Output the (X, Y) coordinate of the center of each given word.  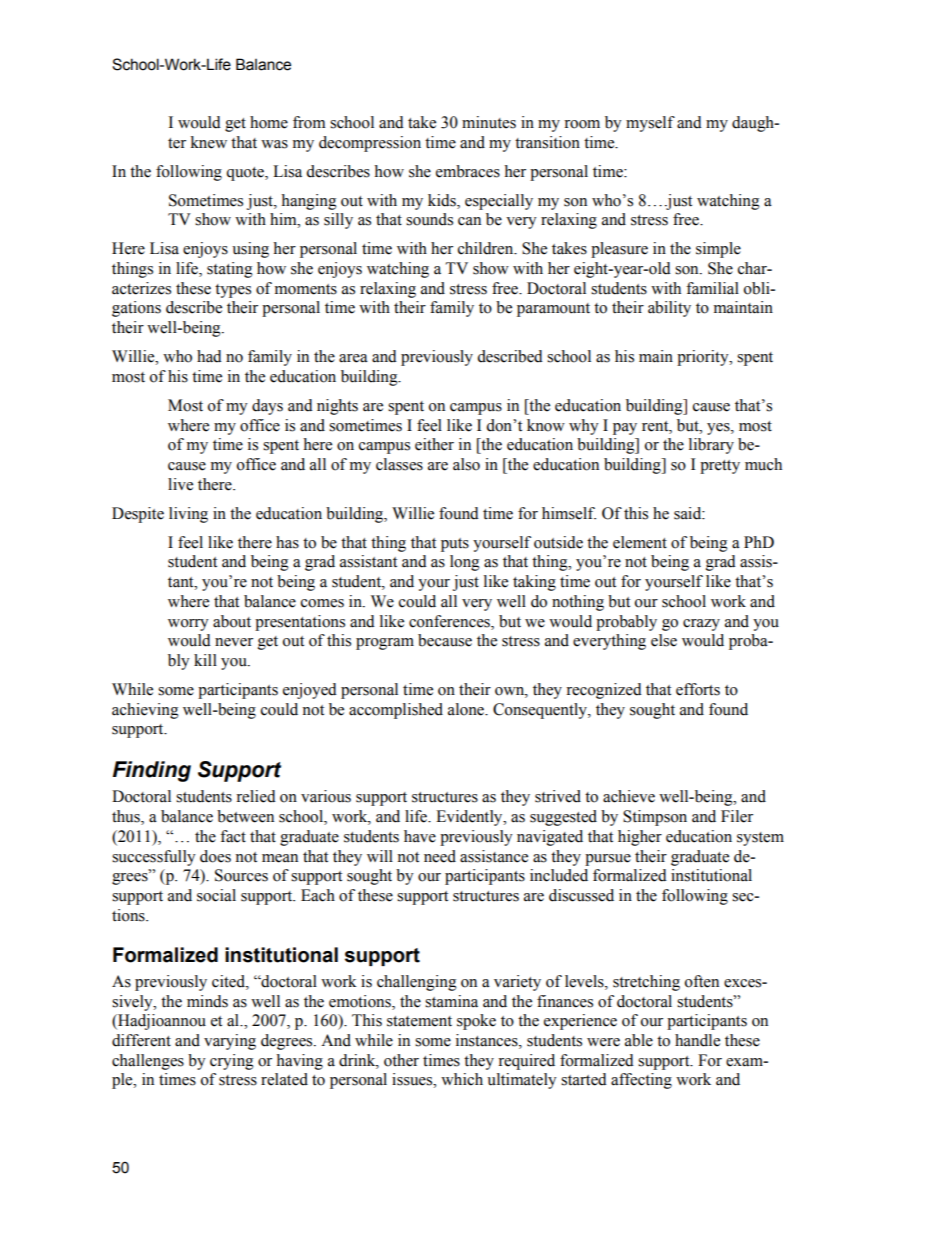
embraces (468, 171)
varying (230, 1042)
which (462, 1079)
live (180, 484)
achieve (629, 796)
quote (246, 174)
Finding (152, 771)
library (711, 446)
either (434, 444)
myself (650, 124)
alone (467, 709)
